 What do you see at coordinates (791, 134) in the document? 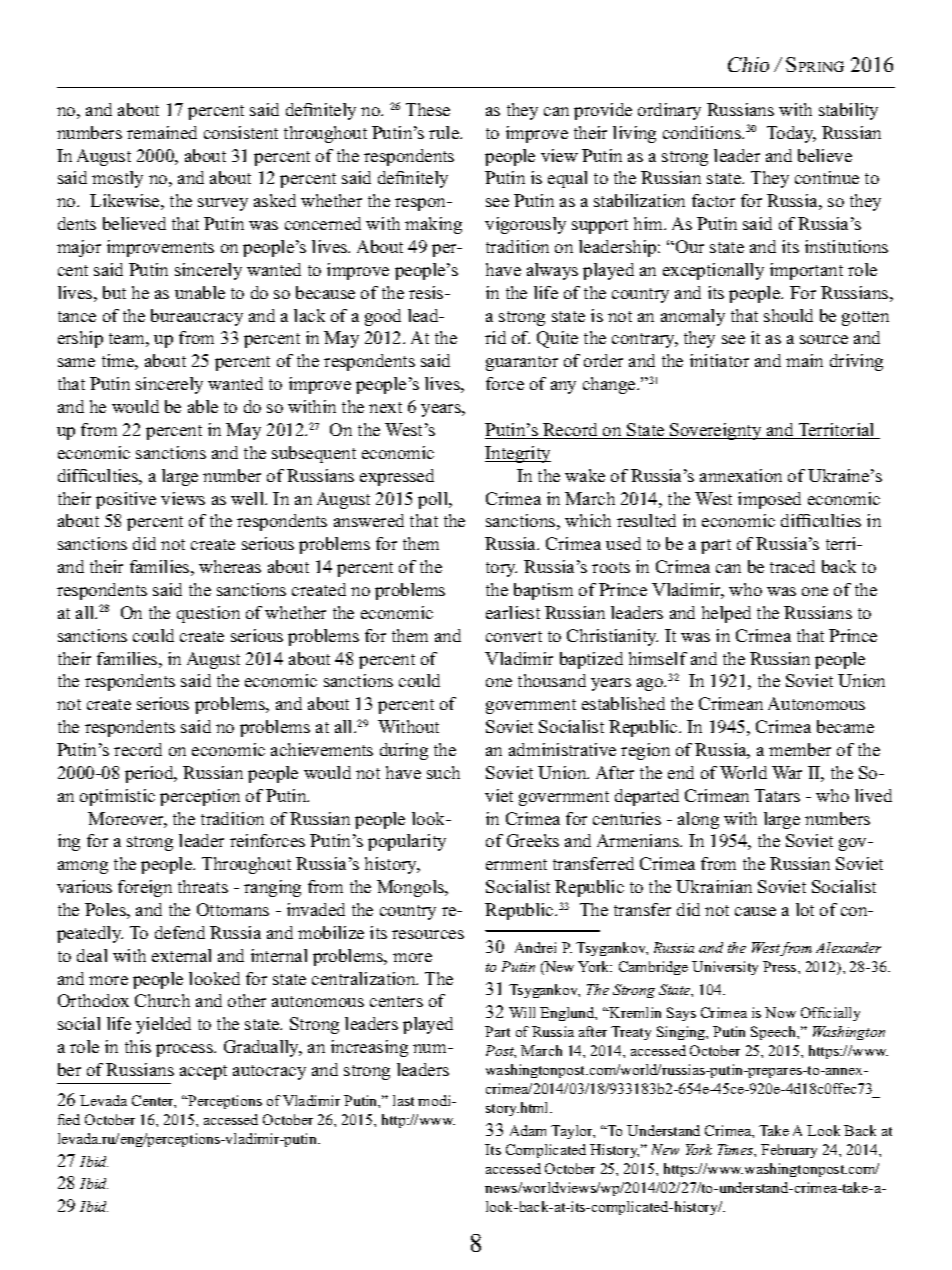
I see `Today` at bounding box center [791, 134].
